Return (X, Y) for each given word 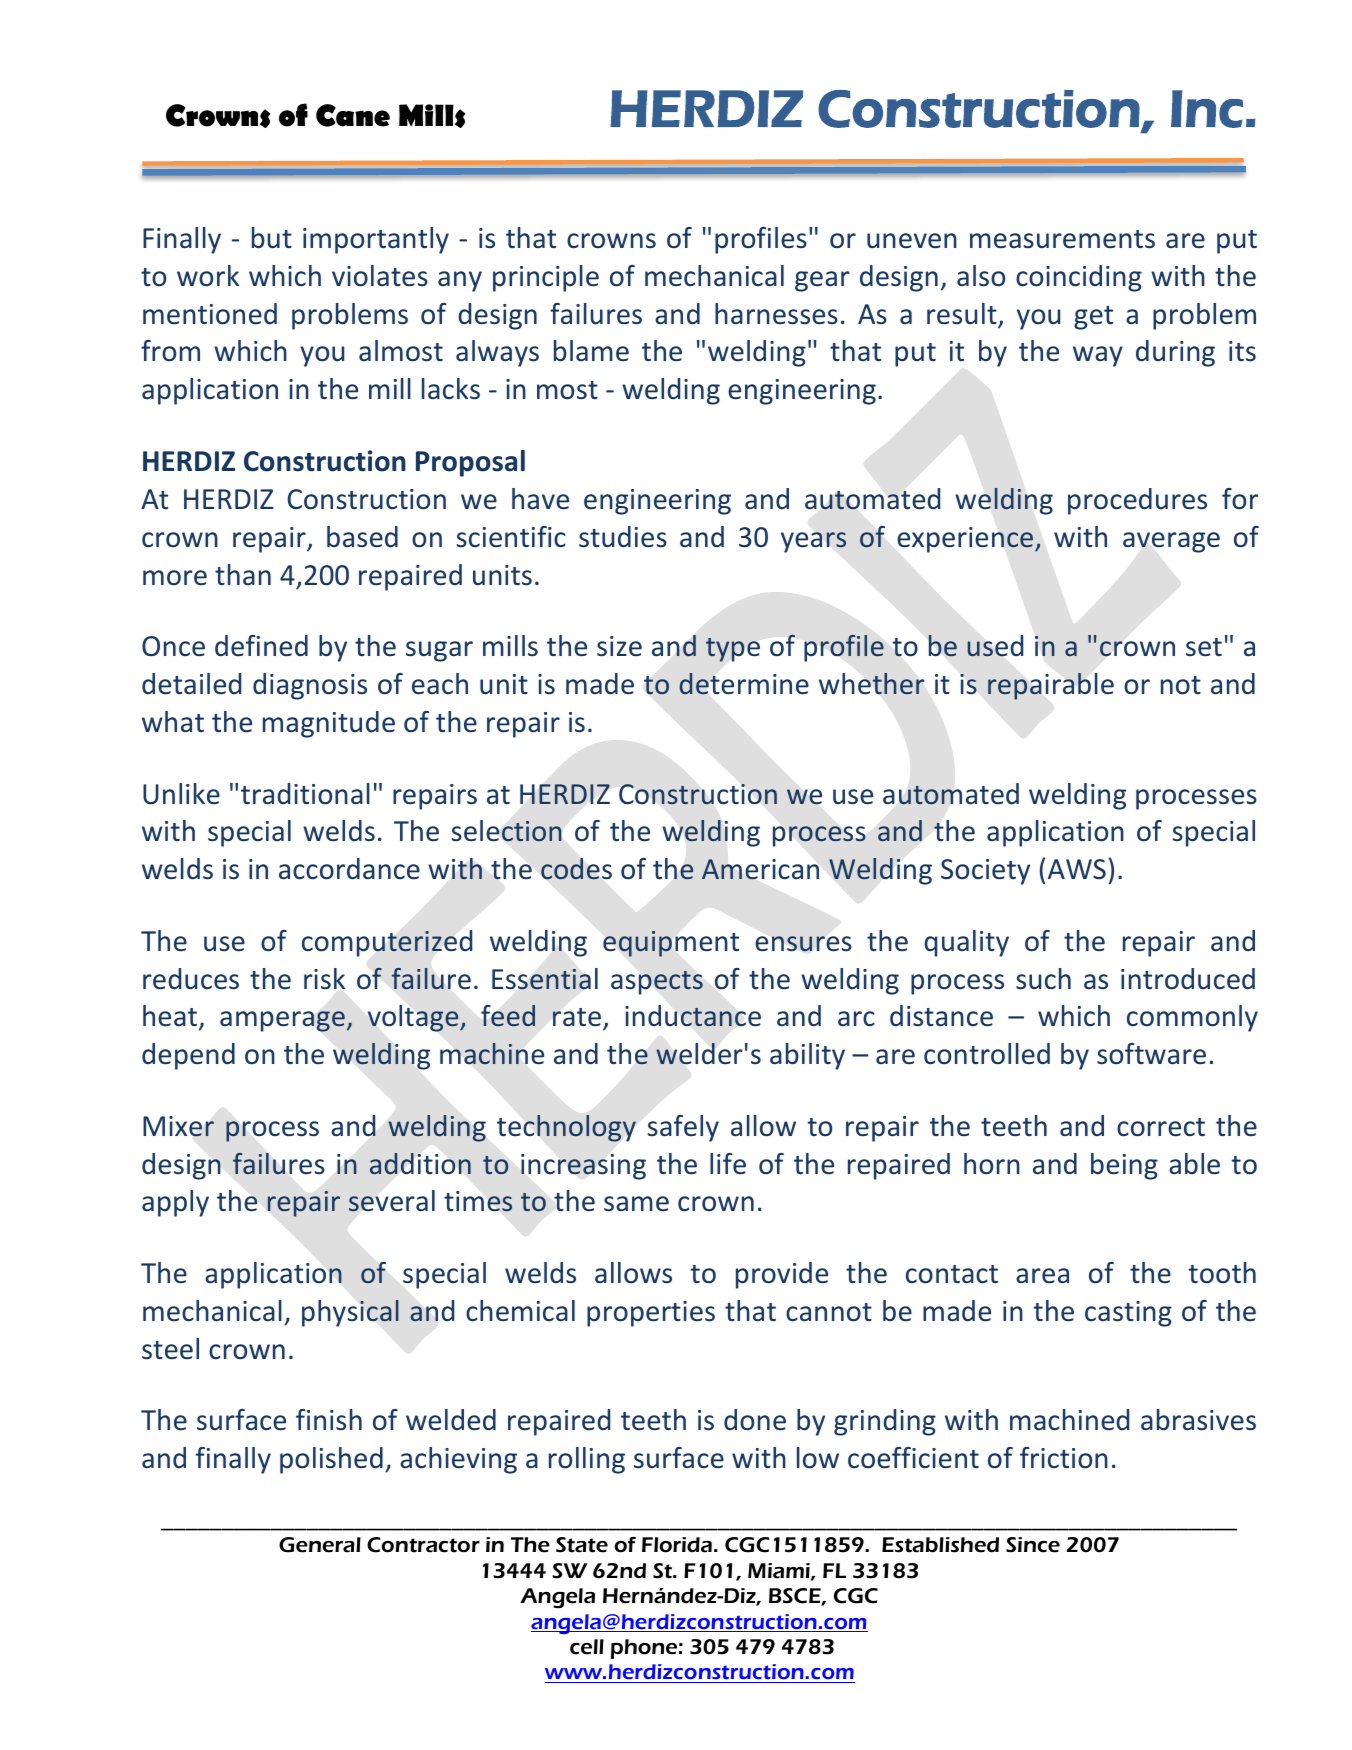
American (760, 869)
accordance (349, 869)
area (1042, 1276)
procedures (1137, 501)
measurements (1062, 239)
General (320, 1545)
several (392, 1201)
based (362, 537)
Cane (353, 115)
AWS (1077, 869)
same (636, 1204)
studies (623, 537)
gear (822, 281)
